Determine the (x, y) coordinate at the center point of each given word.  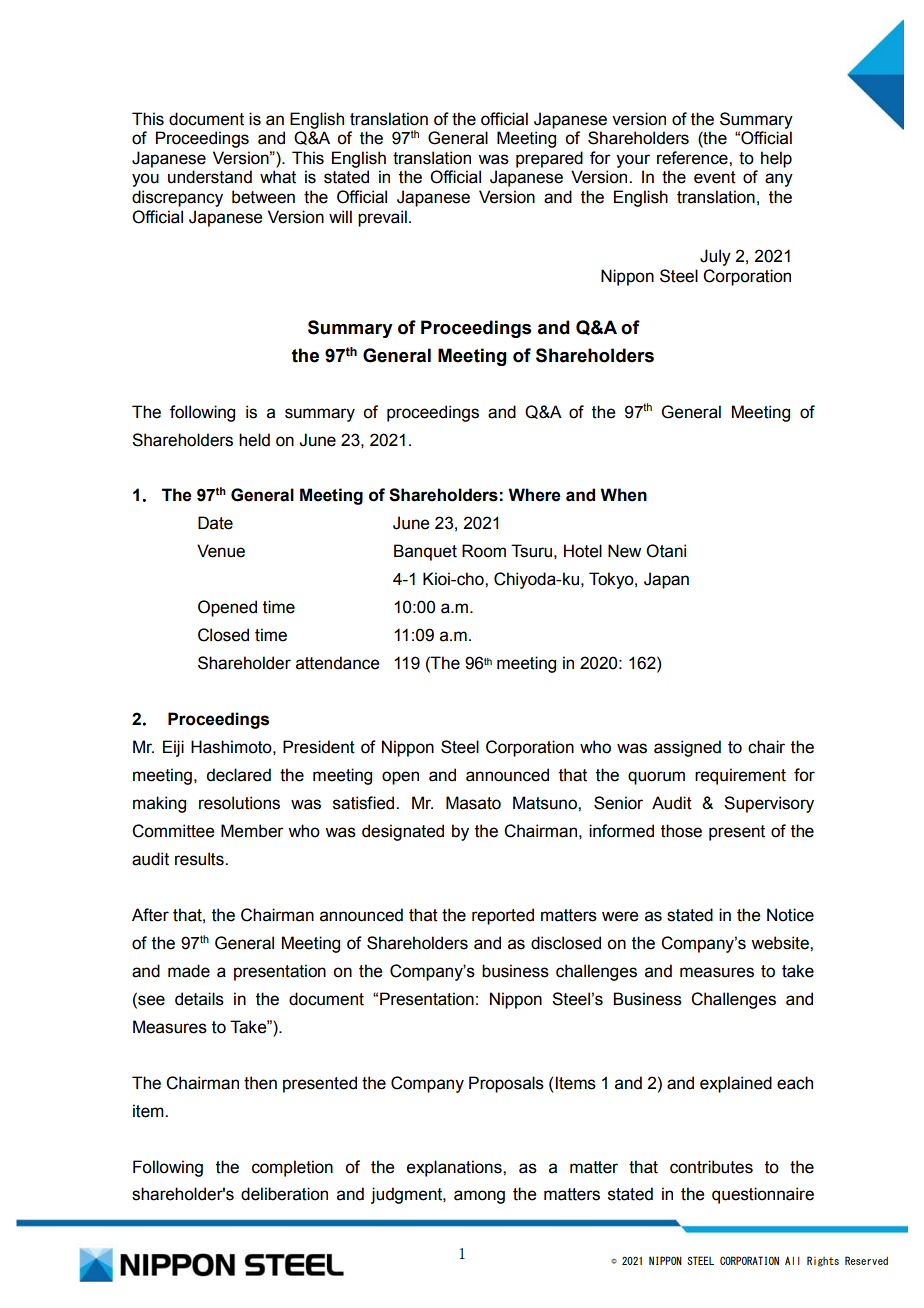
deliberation (284, 1194)
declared (238, 775)
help (776, 159)
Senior (618, 803)
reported (503, 916)
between (263, 197)
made (189, 971)
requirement (740, 776)
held (254, 440)
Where (534, 495)
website (781, 943)
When (623, 495)
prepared (549, 159)
